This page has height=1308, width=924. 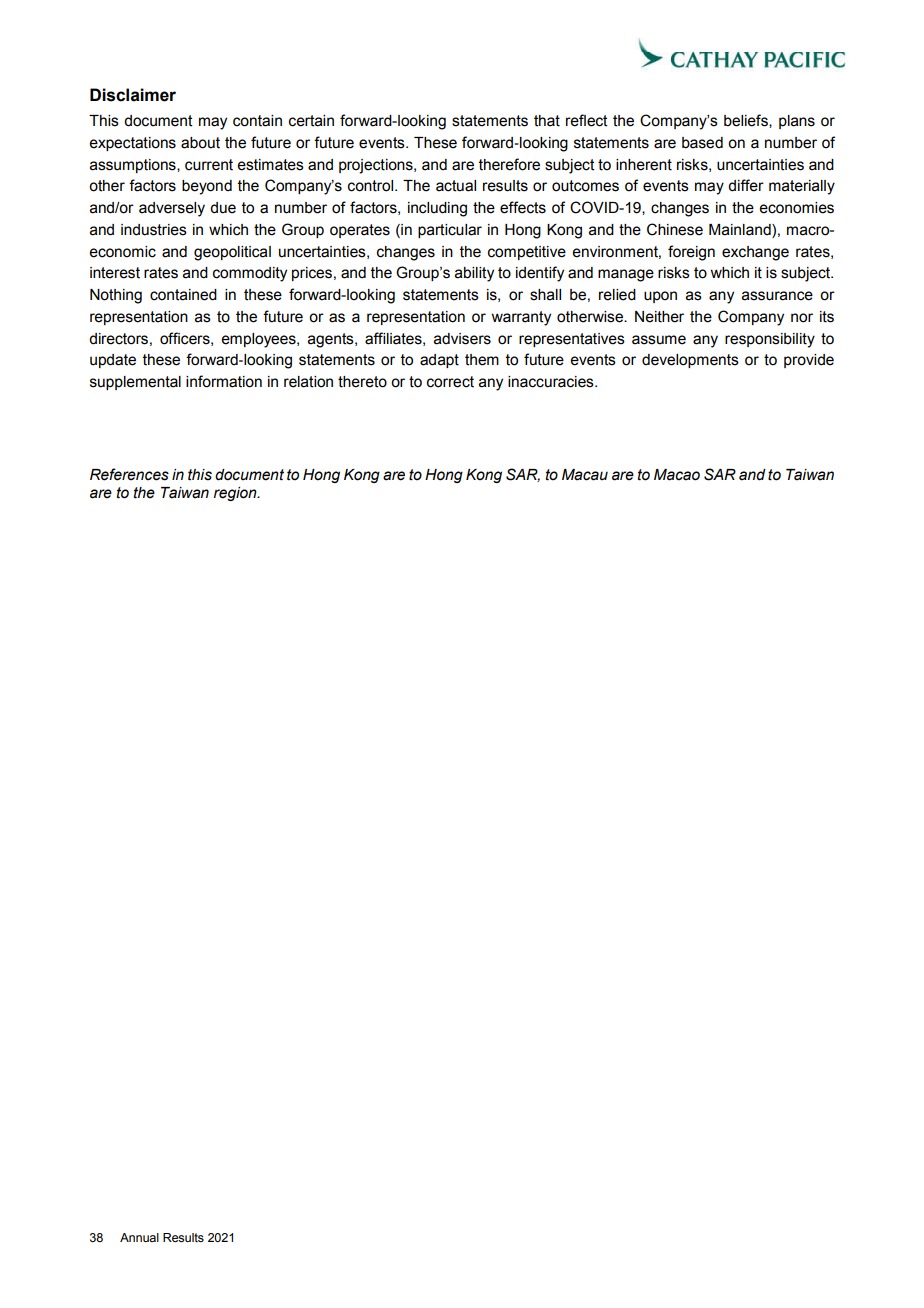 I want to click on Macao, so click(x=677, y=475).
